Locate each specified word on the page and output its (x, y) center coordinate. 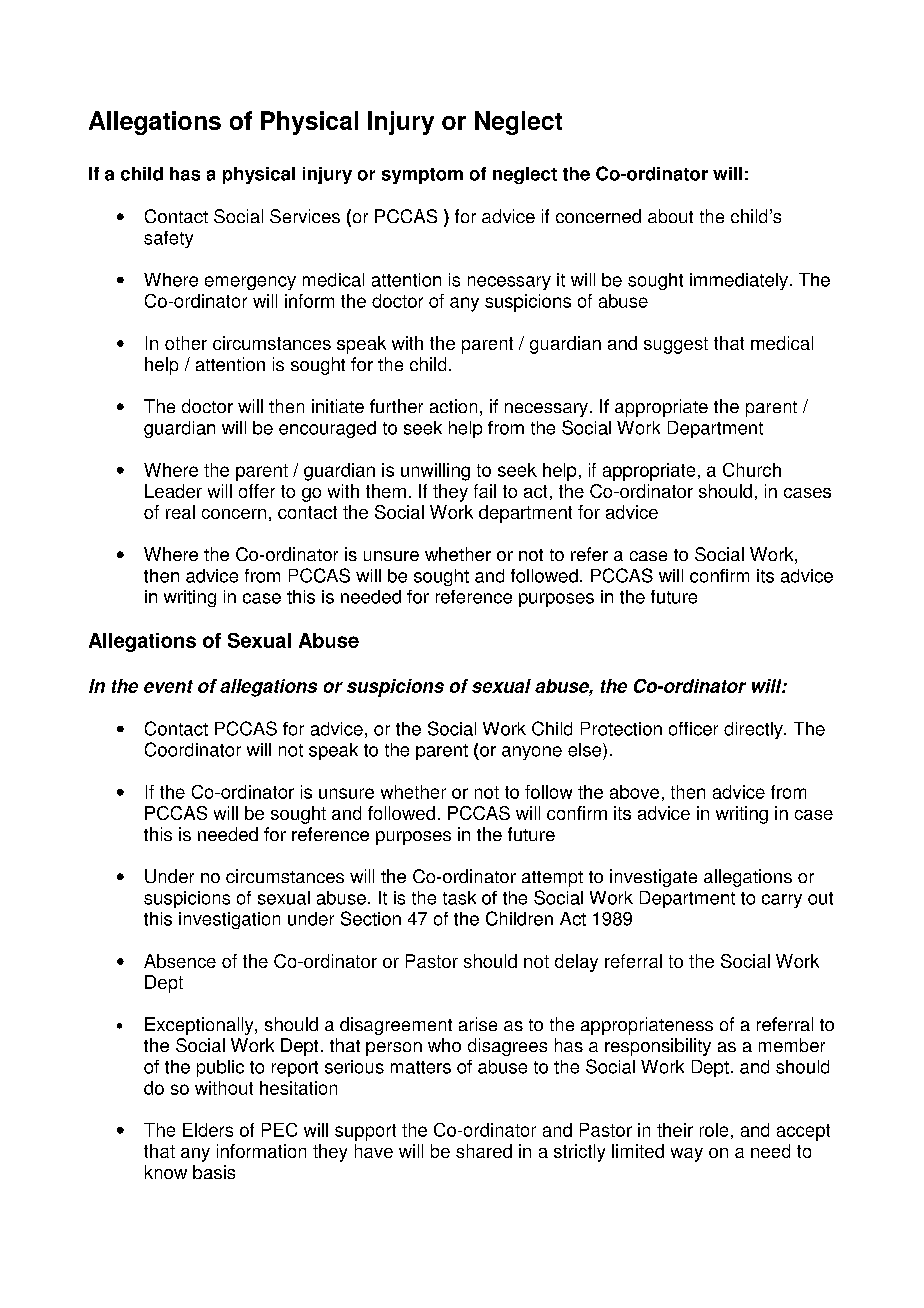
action (453, 406)
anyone (532, 753)
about (670, 216)
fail (485, 491)
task (459, 898)
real (180, 512)
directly (754, 730)
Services (305, 216)
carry (782, 901)
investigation (229, 920)
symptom (422, 176)
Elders (208, 1130)
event (168, 686)
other (186, 343)
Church (752, 470)
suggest (676, 345)
